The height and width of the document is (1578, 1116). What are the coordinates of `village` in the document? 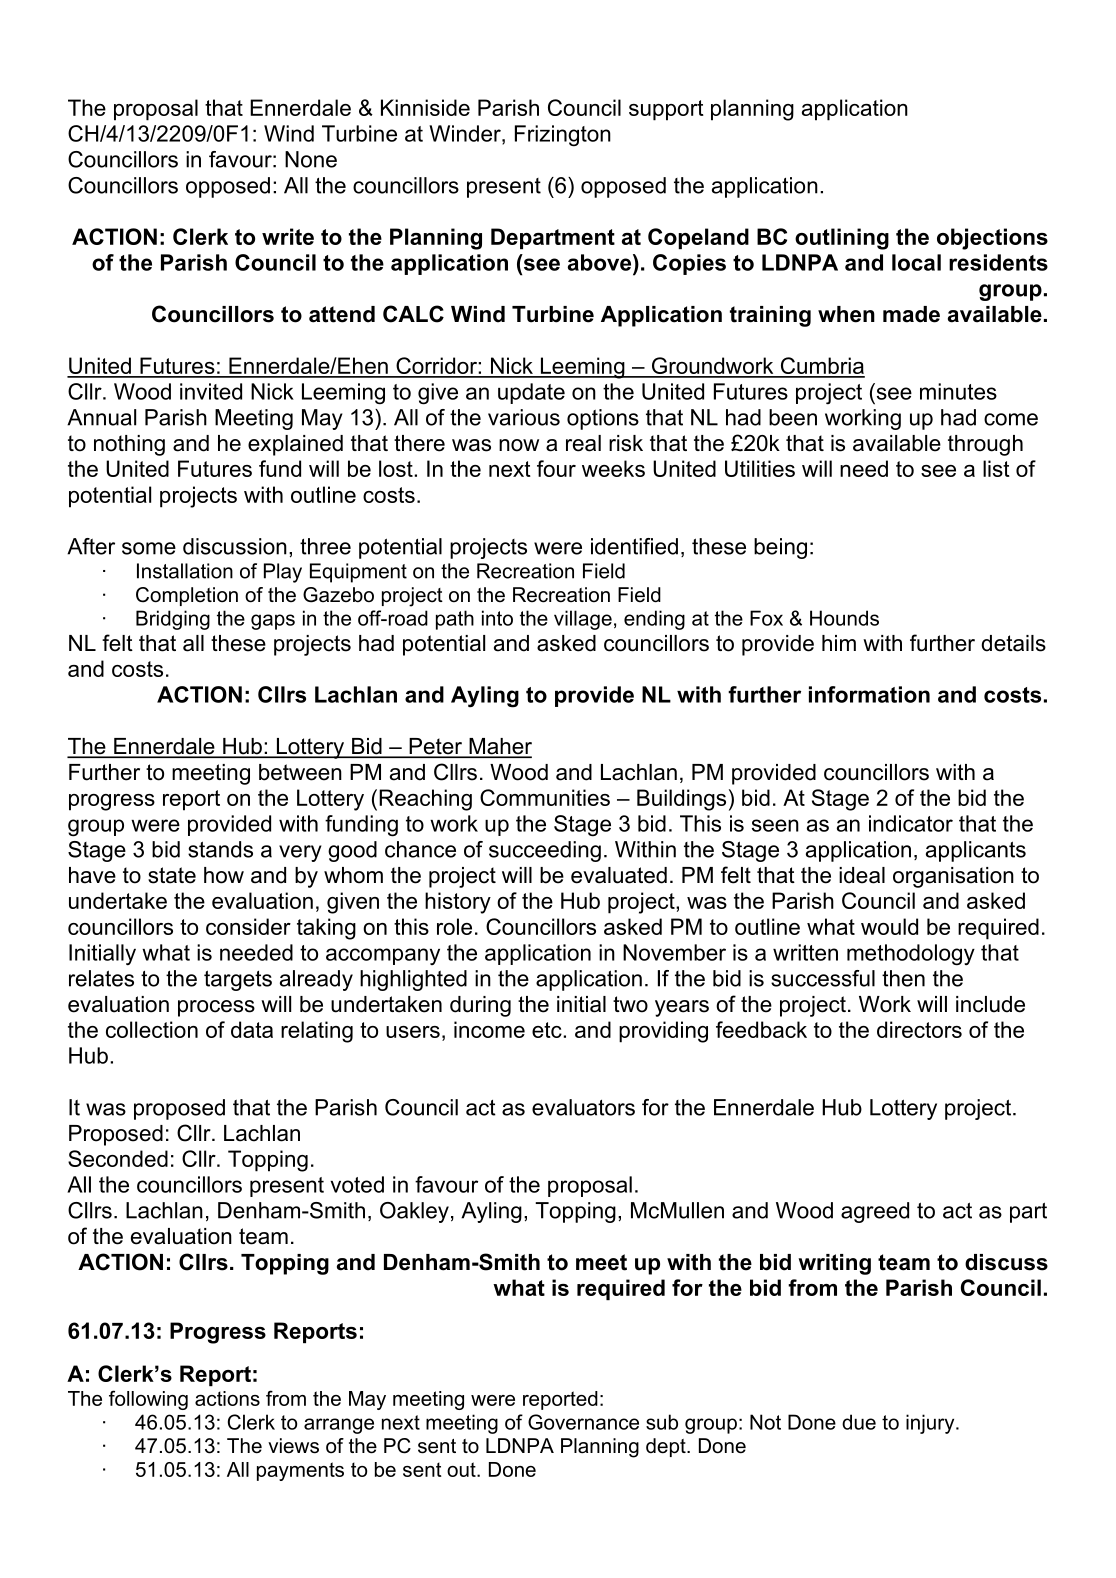 It's located at (583, 620).
